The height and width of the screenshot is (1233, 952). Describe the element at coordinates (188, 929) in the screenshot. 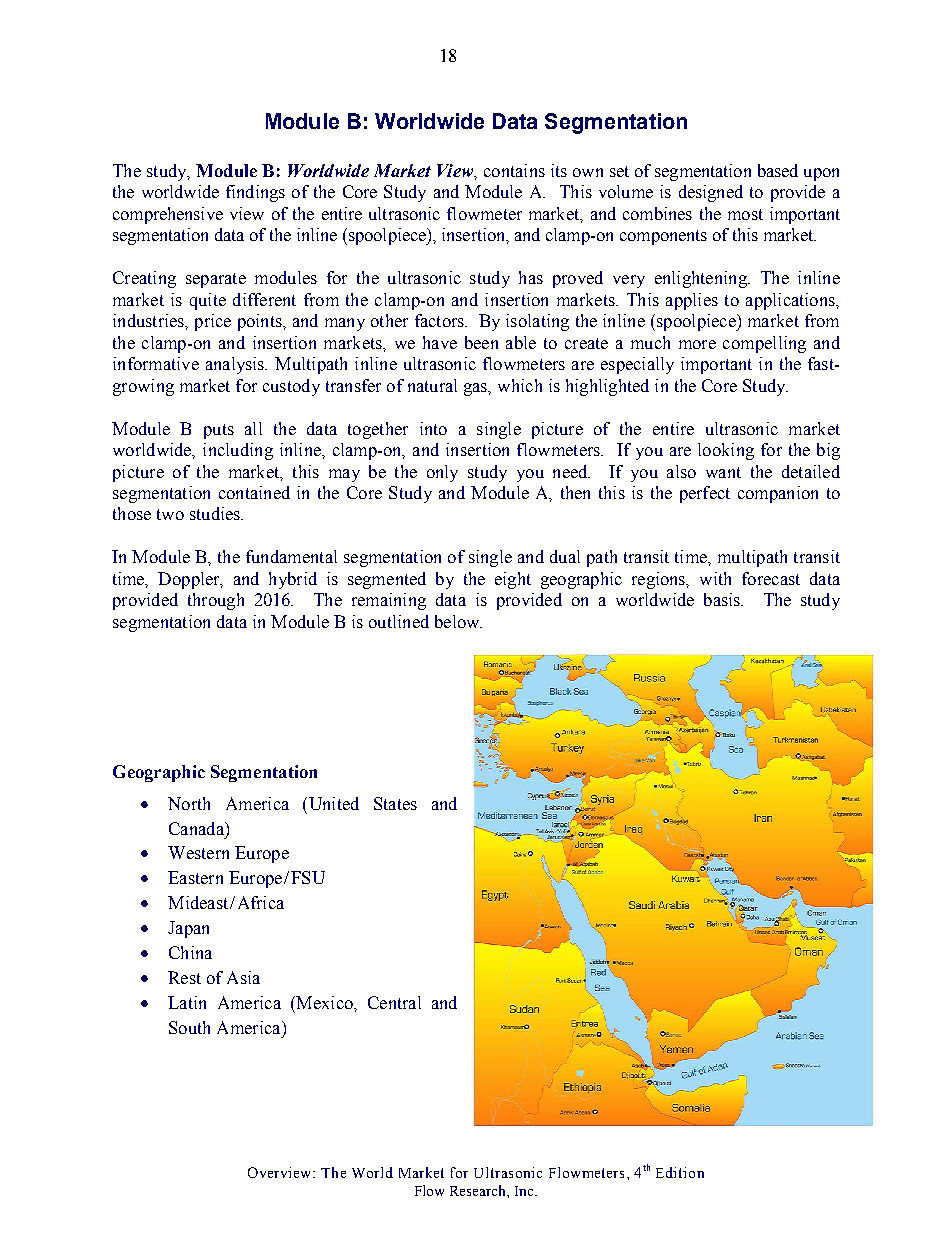

I see `Japan` at that location.
